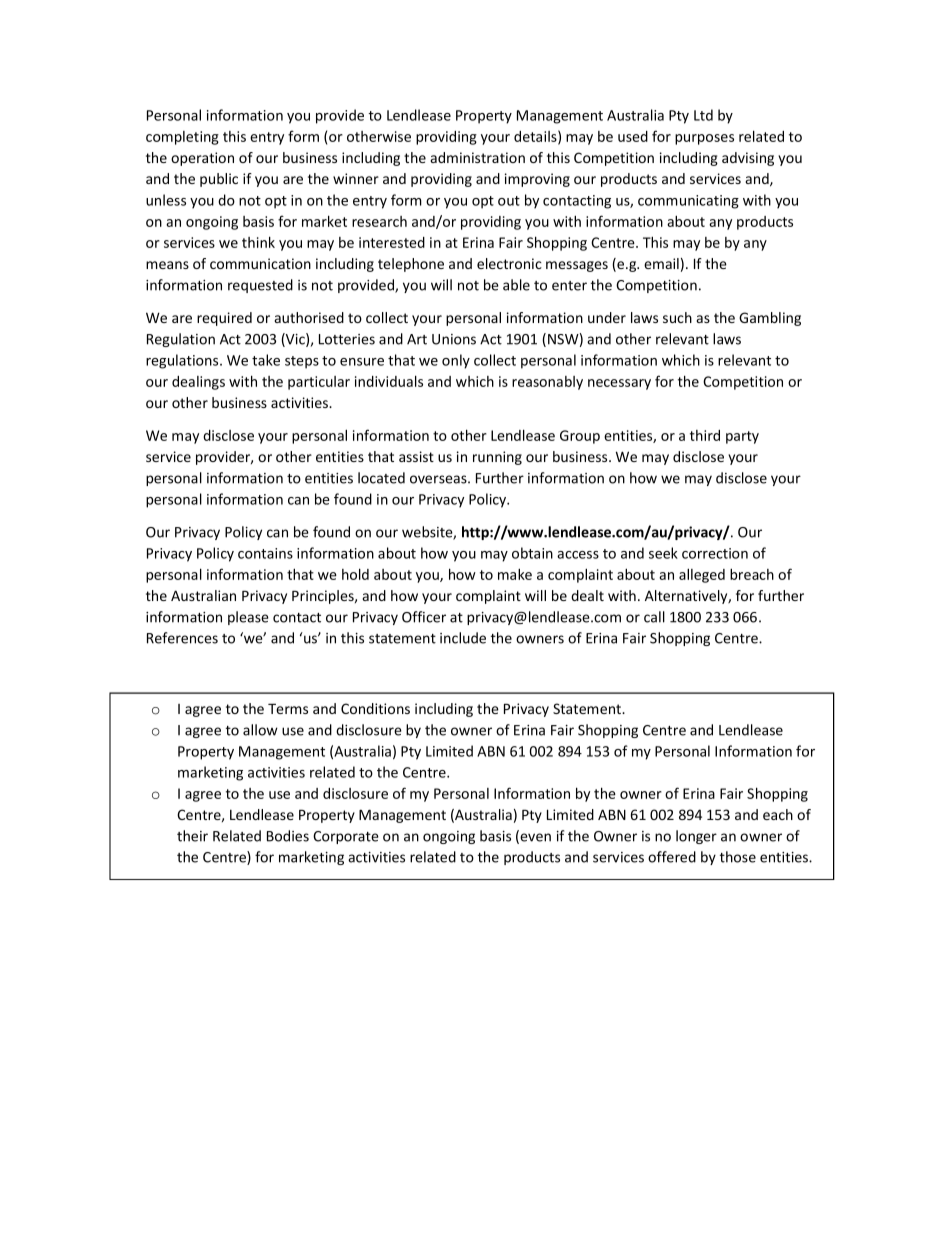 Image resolution: width=952 pixels, height=1233 pixels. Describe the element at coordinates (248, 618) in the screenshot. I see `please` at that location.
